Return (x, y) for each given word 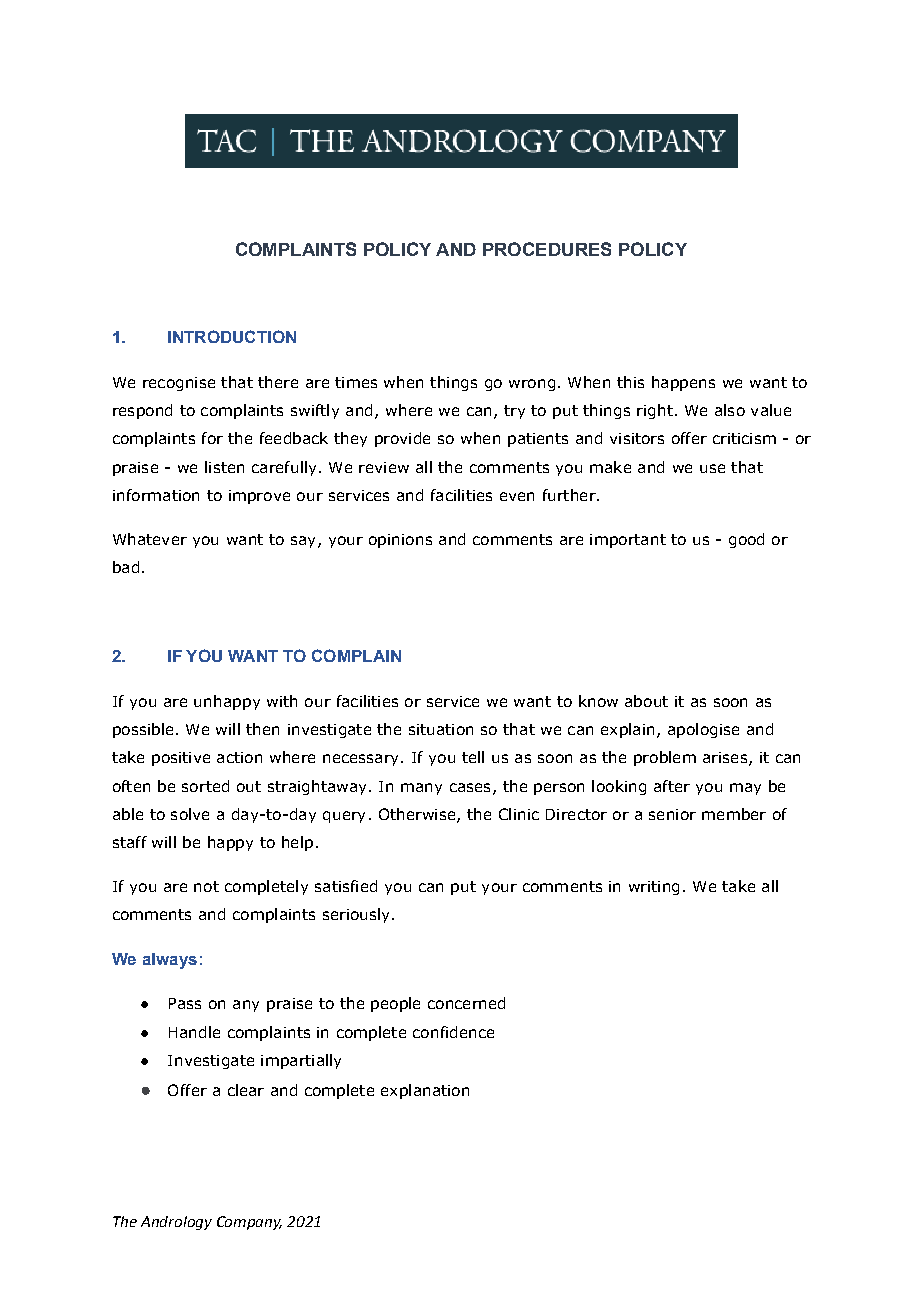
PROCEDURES (547, 249)
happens (683, 383)
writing (654, 888)
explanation (425, 1091)
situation (441, 729)
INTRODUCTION (232, 336)
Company (249, 1223)
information (156, 495)
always (170, 961)
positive (181, 759)
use (712, 468)
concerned (466, 1003)
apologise (703, 730)
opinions (400, 541)
